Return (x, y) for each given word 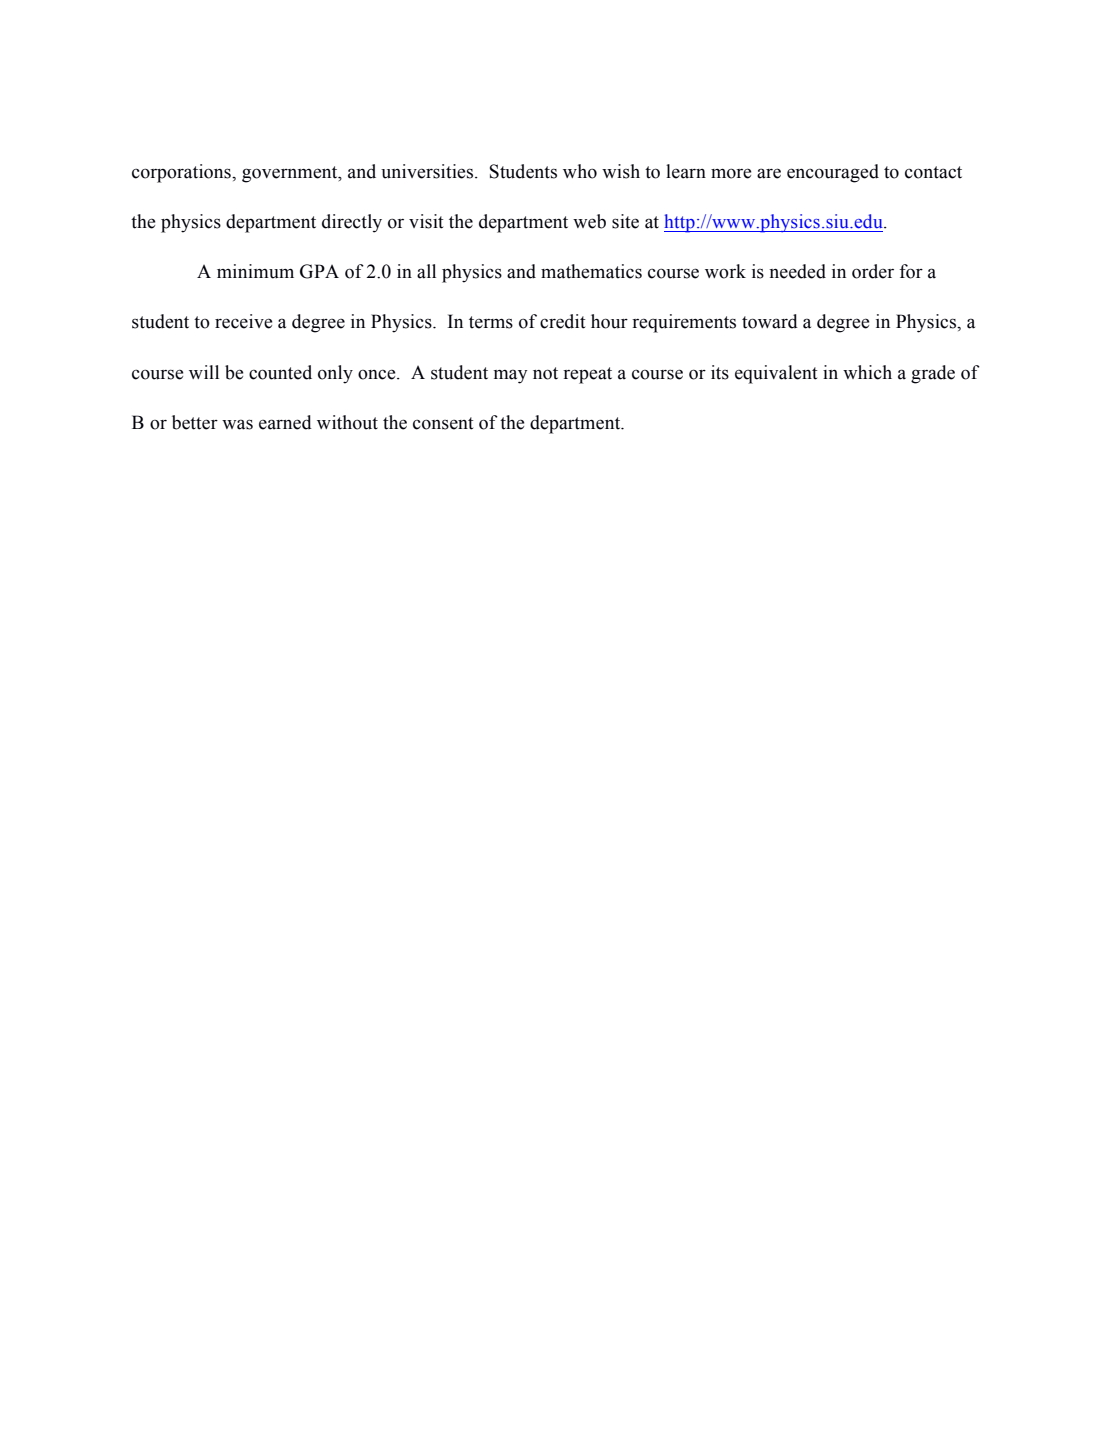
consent (443, 423)
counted (280, 372)
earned (285, 422)
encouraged (833, 173)
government (291, 174)
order (873, 271)
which (867, 372)
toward (770, 321)
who (580, 171)
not (545, 373)
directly (352, 223)
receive (243, 321)
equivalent (776, 374)
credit (563, 321)
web (589, 221)
